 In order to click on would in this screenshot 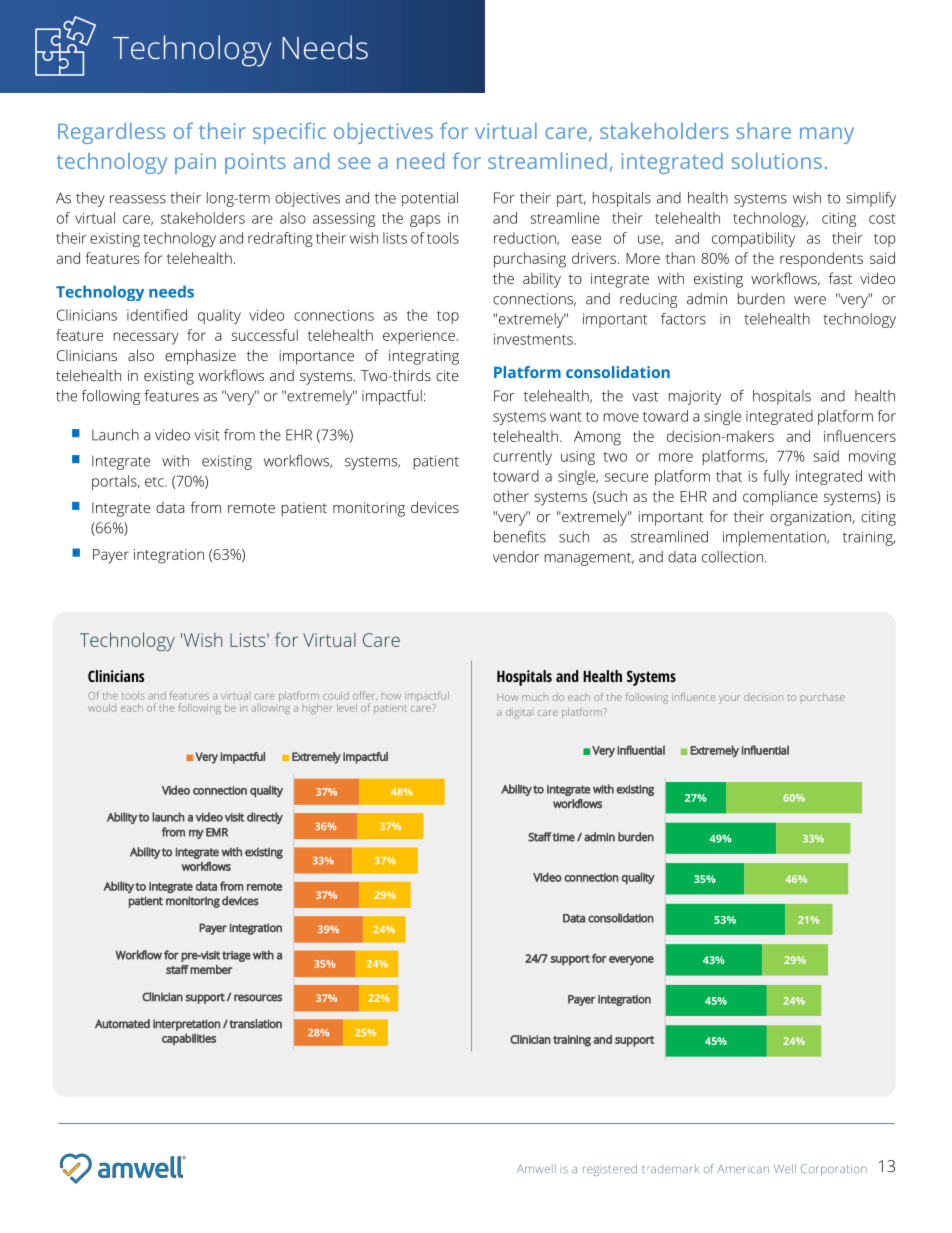, I will do `click(102, 708)`.
